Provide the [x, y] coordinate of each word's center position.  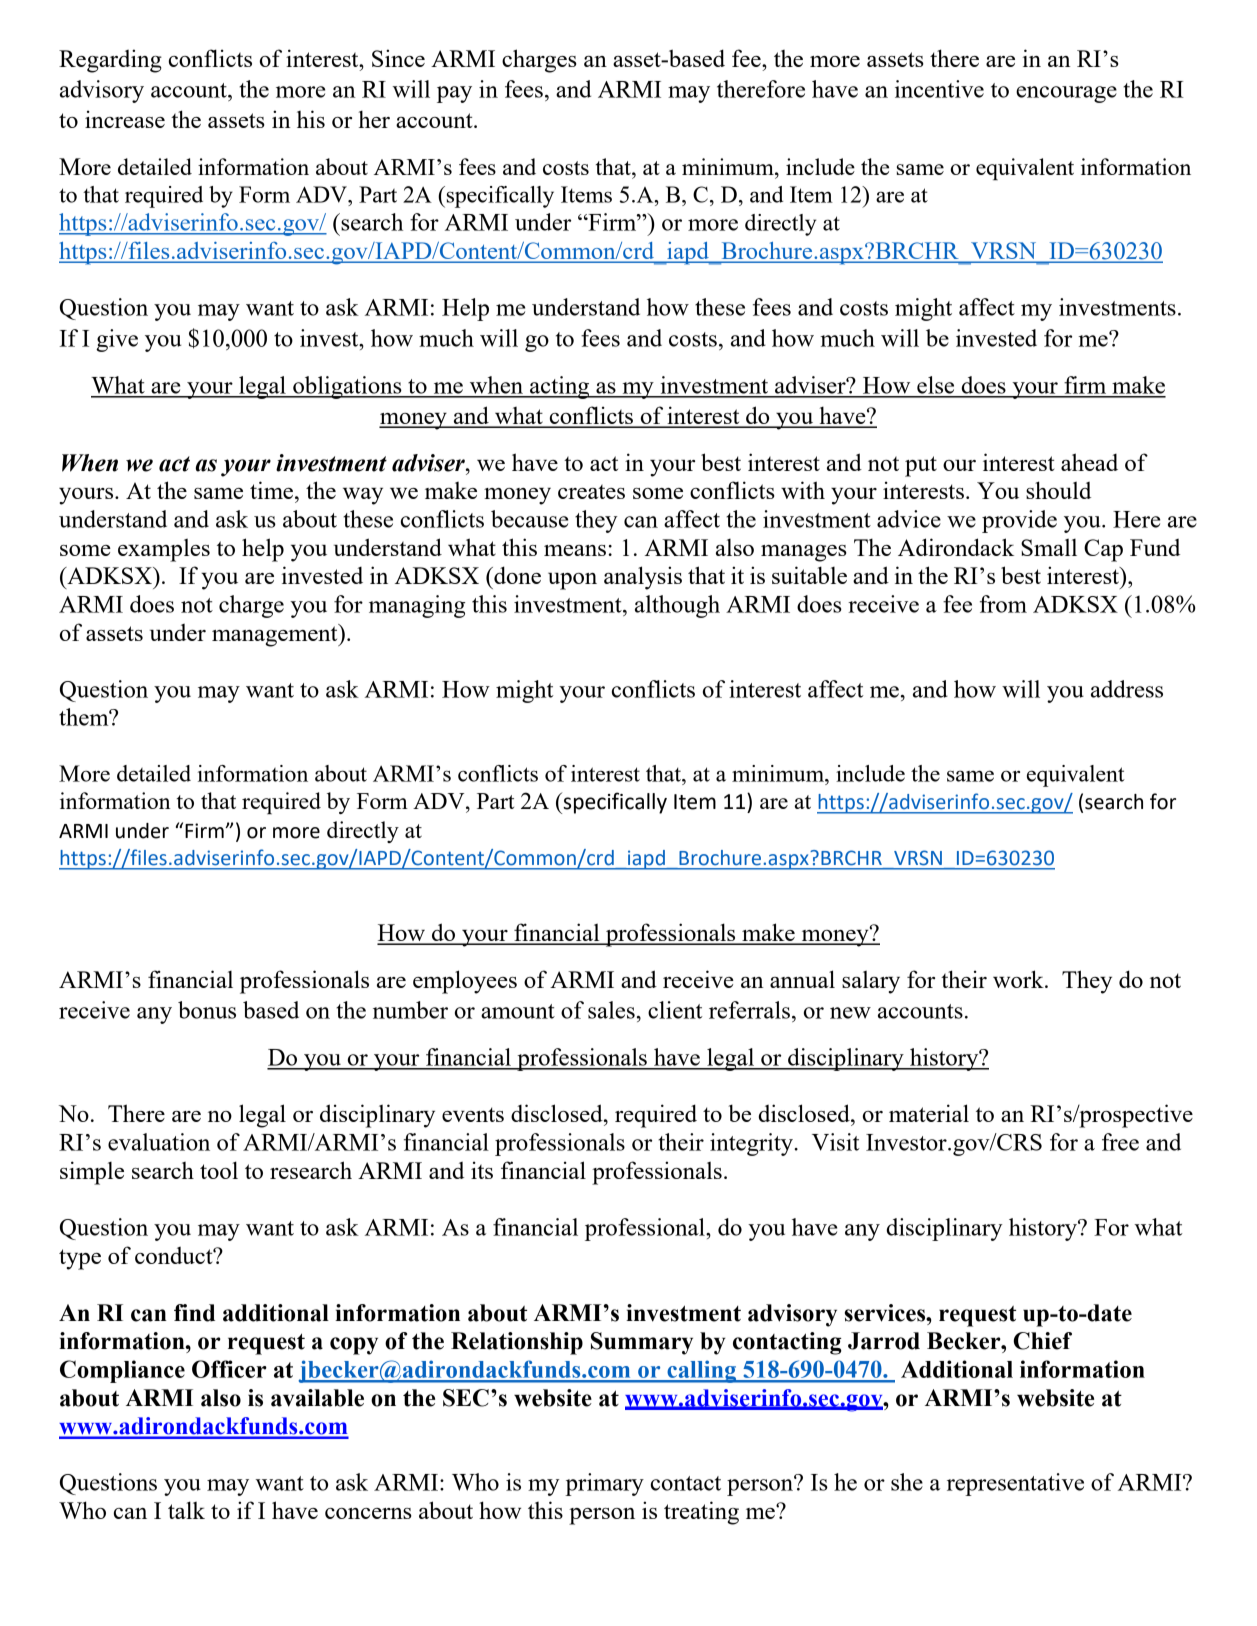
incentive [939, 89]
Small [1049, 547]
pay [454, 94]
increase [125, 119]
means [575, 550]
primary [604, 1484]
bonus [207, 1010]
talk [186, 1510]
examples [164, 550]
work [1019, 979]
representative [1015, 1484]
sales [611, 1010]
